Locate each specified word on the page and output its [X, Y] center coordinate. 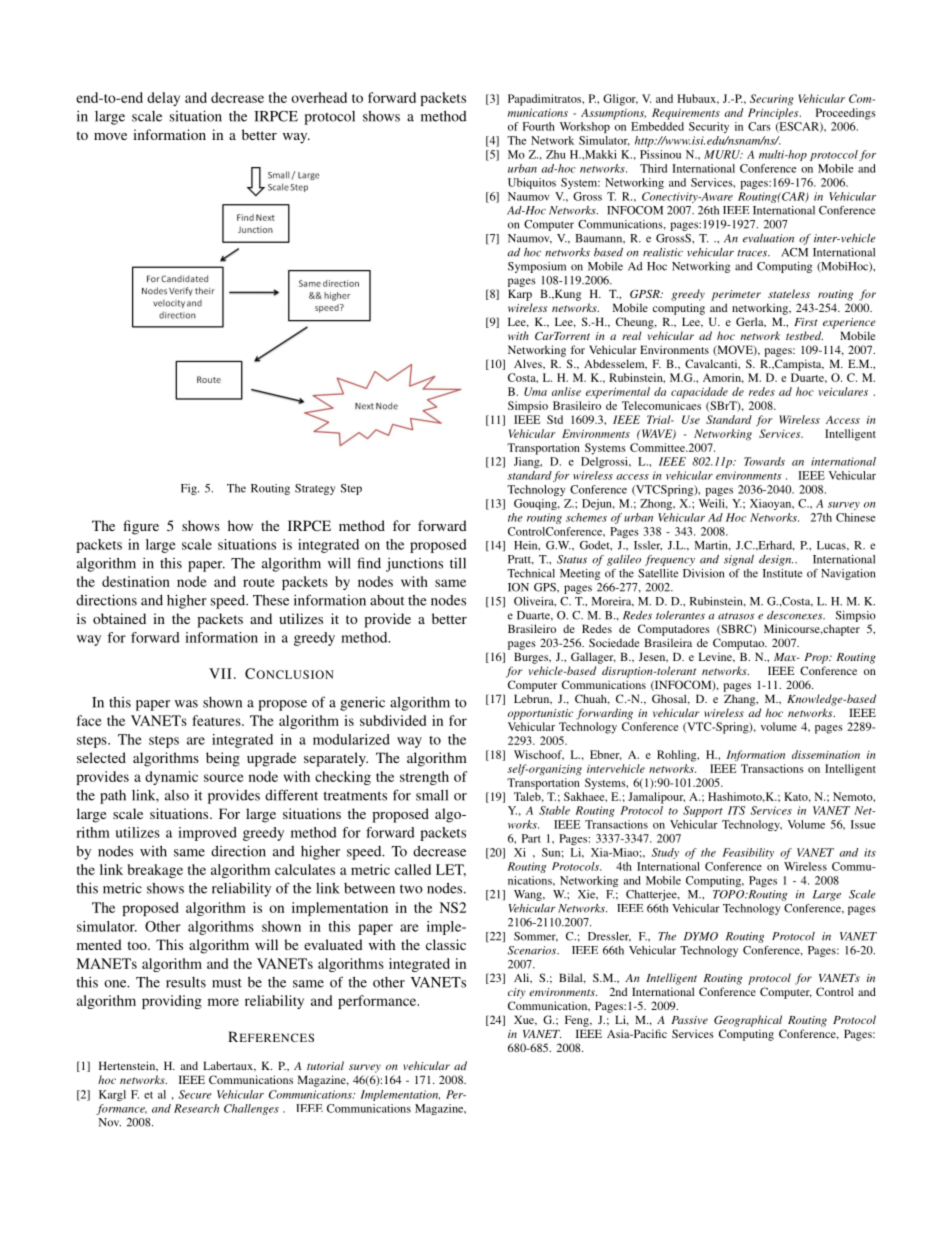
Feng [578, 1021]
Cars [759, 126]
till [458, 563]
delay [163, 99]
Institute [782, 573]
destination [136, 581]
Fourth [538, 126]
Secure [195, 1094]
